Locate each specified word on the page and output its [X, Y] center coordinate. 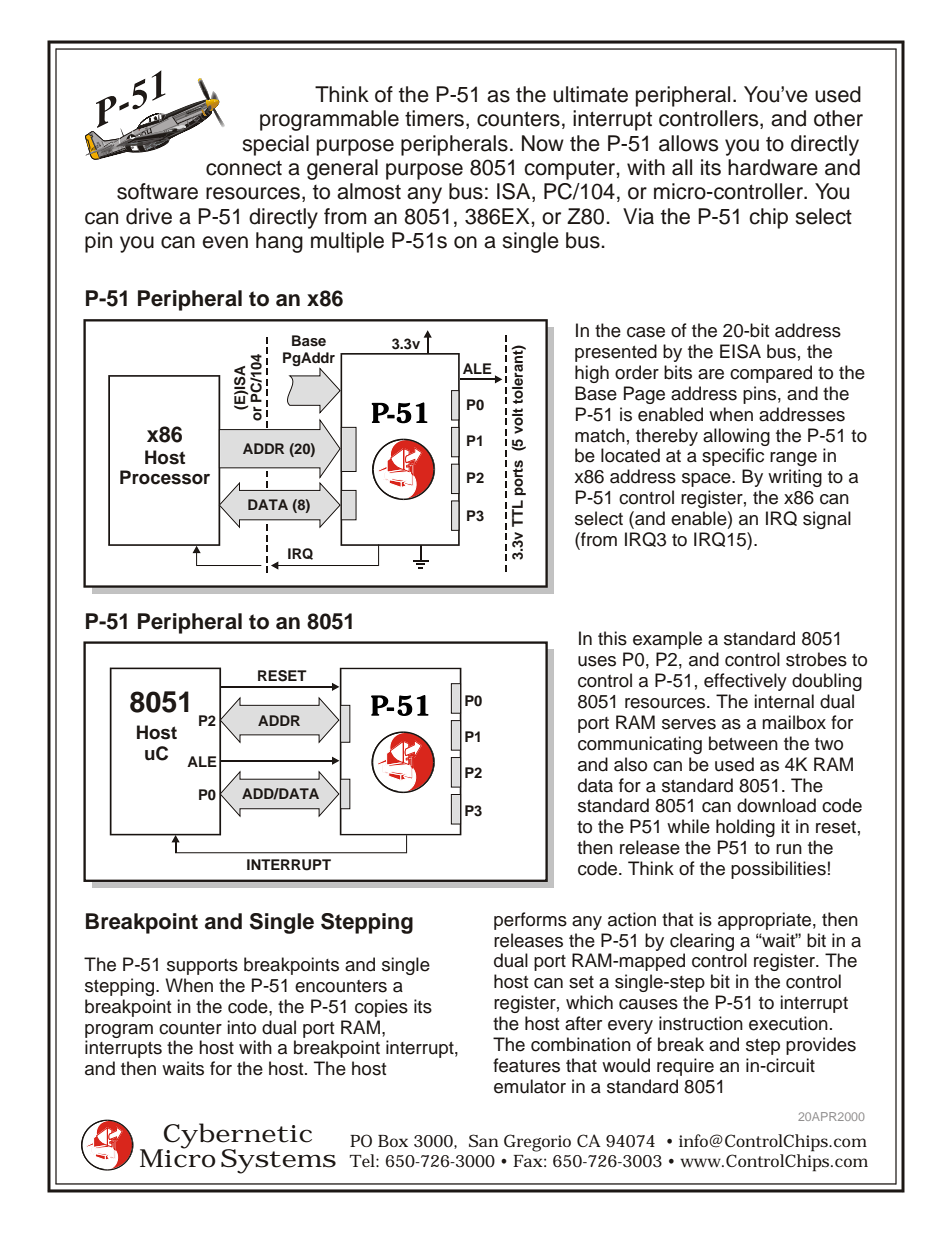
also [630, 764]
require [685, 1067]
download [776, 805]
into [242, 1027]
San [483, 1140]
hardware [773, 167]
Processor [165, 477]
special [276, 145]
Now [543, 143]
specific [733, 457]
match [600, 435]
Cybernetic [237, 1137]
